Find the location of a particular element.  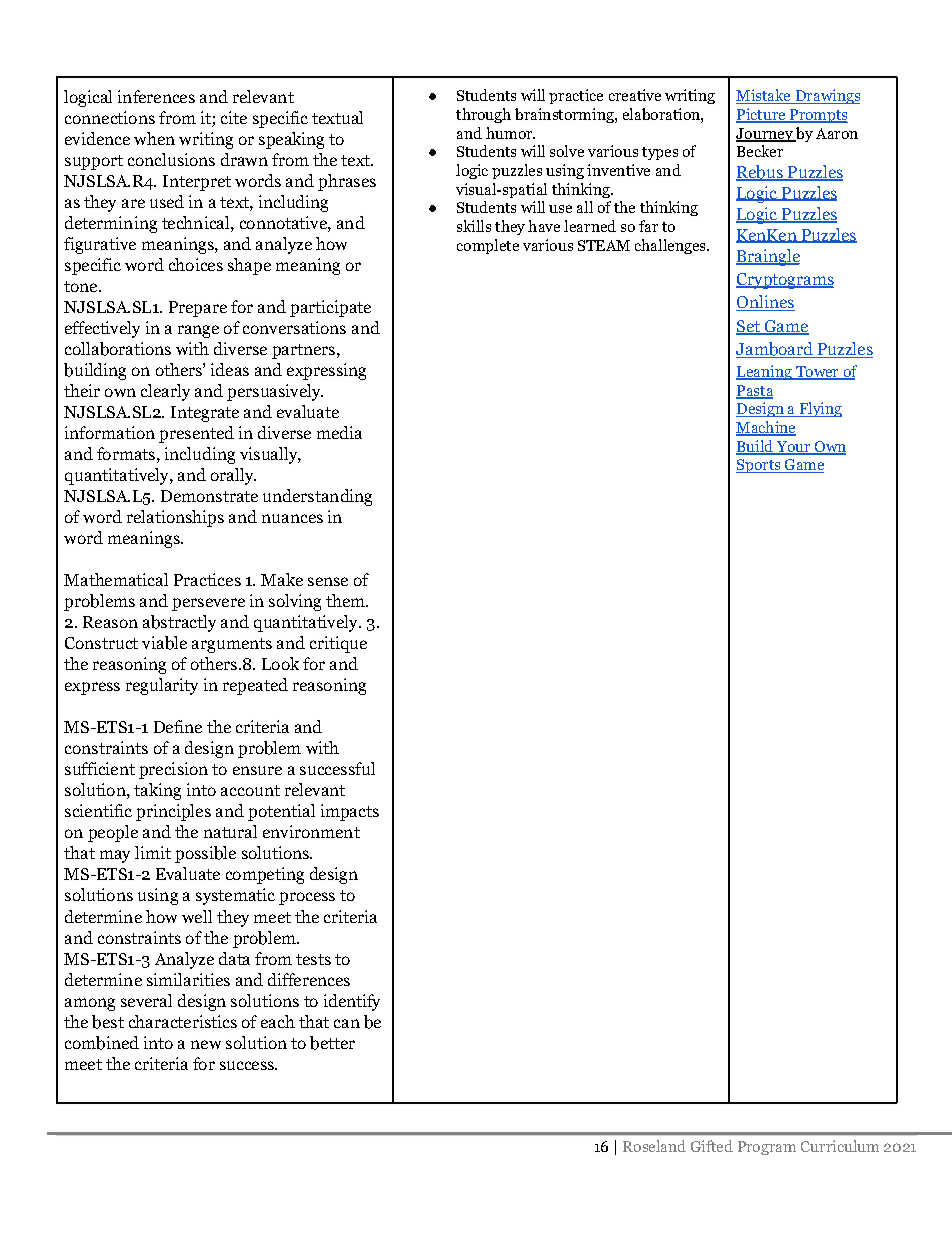

when is located at coordinates (154, 138).
